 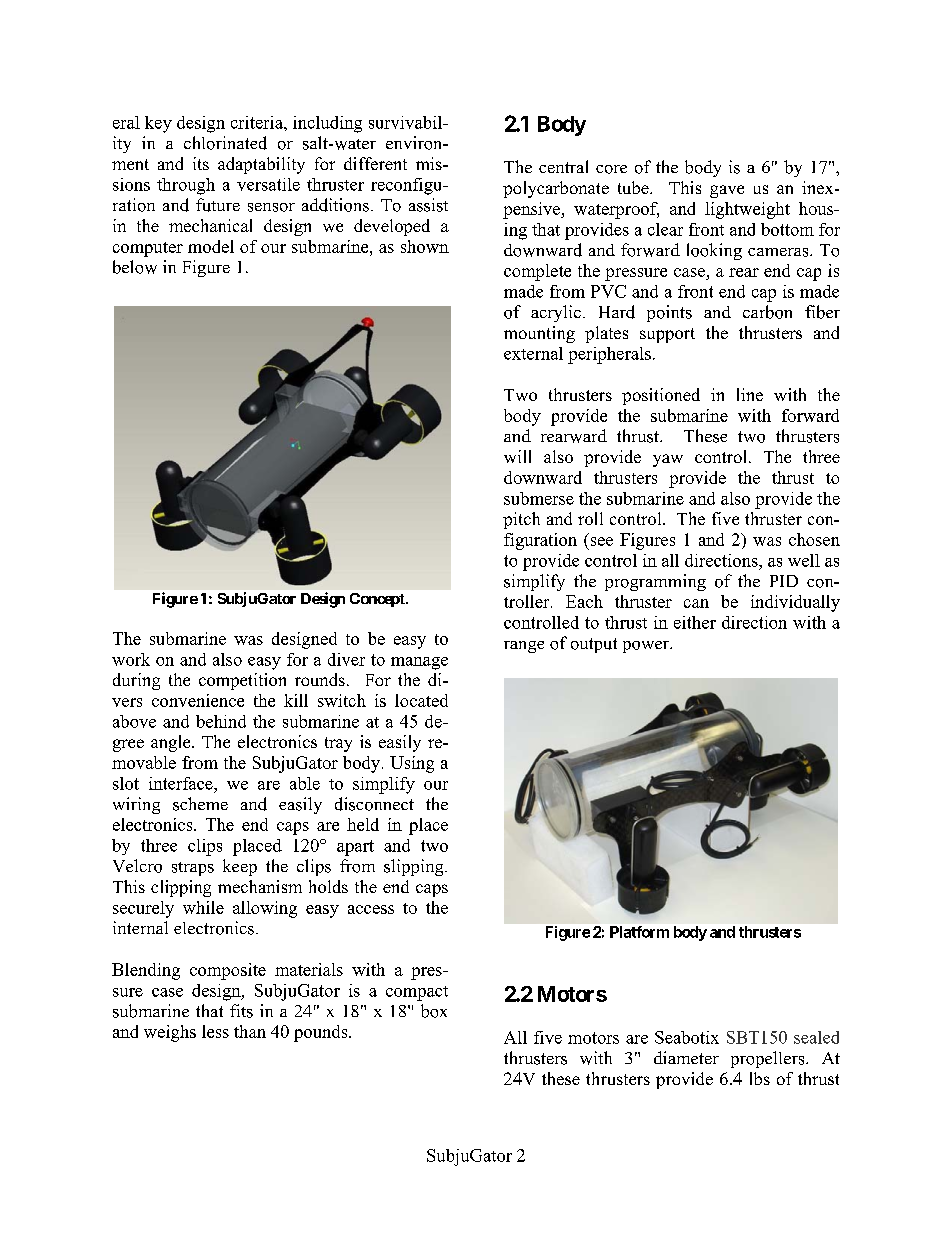 I want to click on less, so click(x=215, y=1031).
